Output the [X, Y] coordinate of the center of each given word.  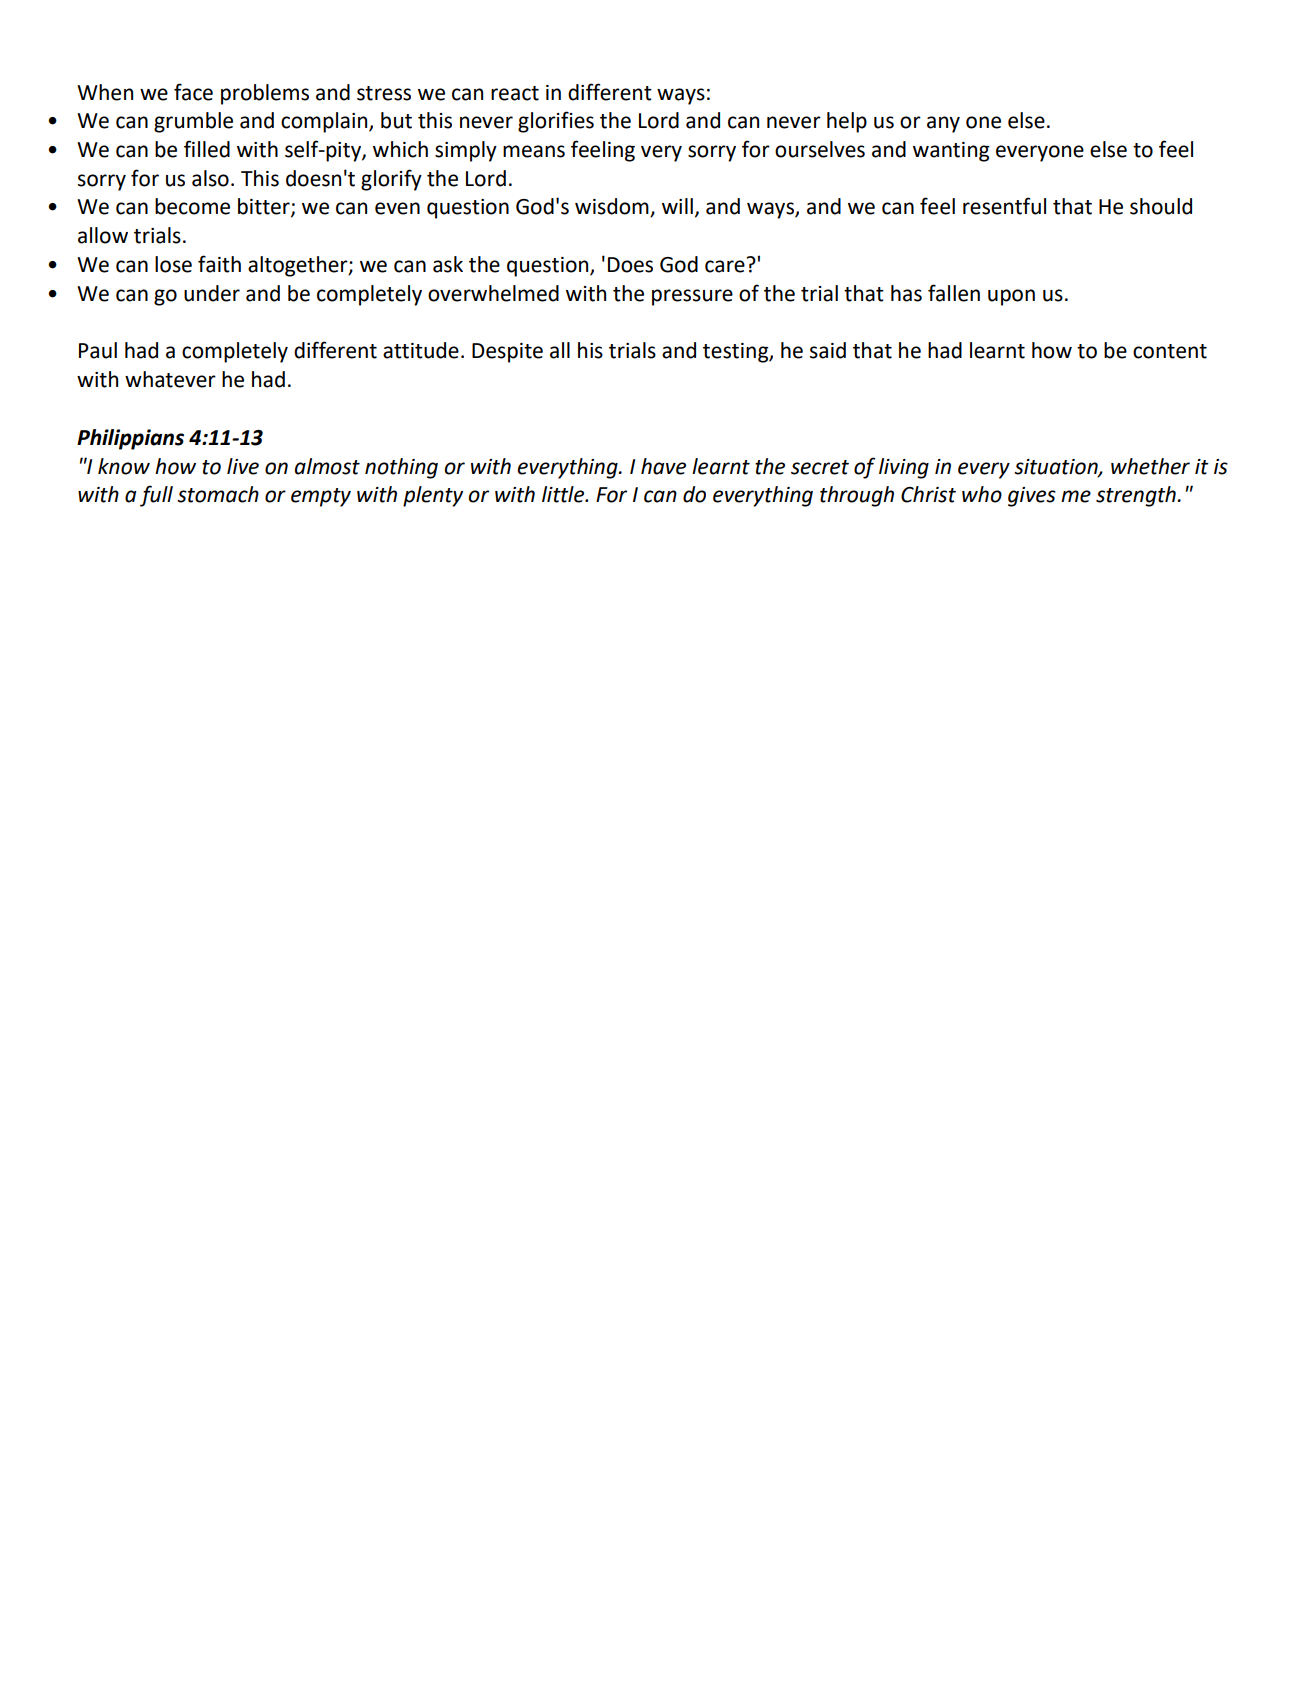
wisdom [613, 207]
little [564, 494]
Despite [507, 353]
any [943, 124]
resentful [1004, 206]
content [1170, 351]
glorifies [556, 122]
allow [103, 235]
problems [265, 94]
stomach [218, 494]
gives [1032, 497]
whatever [170, 379]
